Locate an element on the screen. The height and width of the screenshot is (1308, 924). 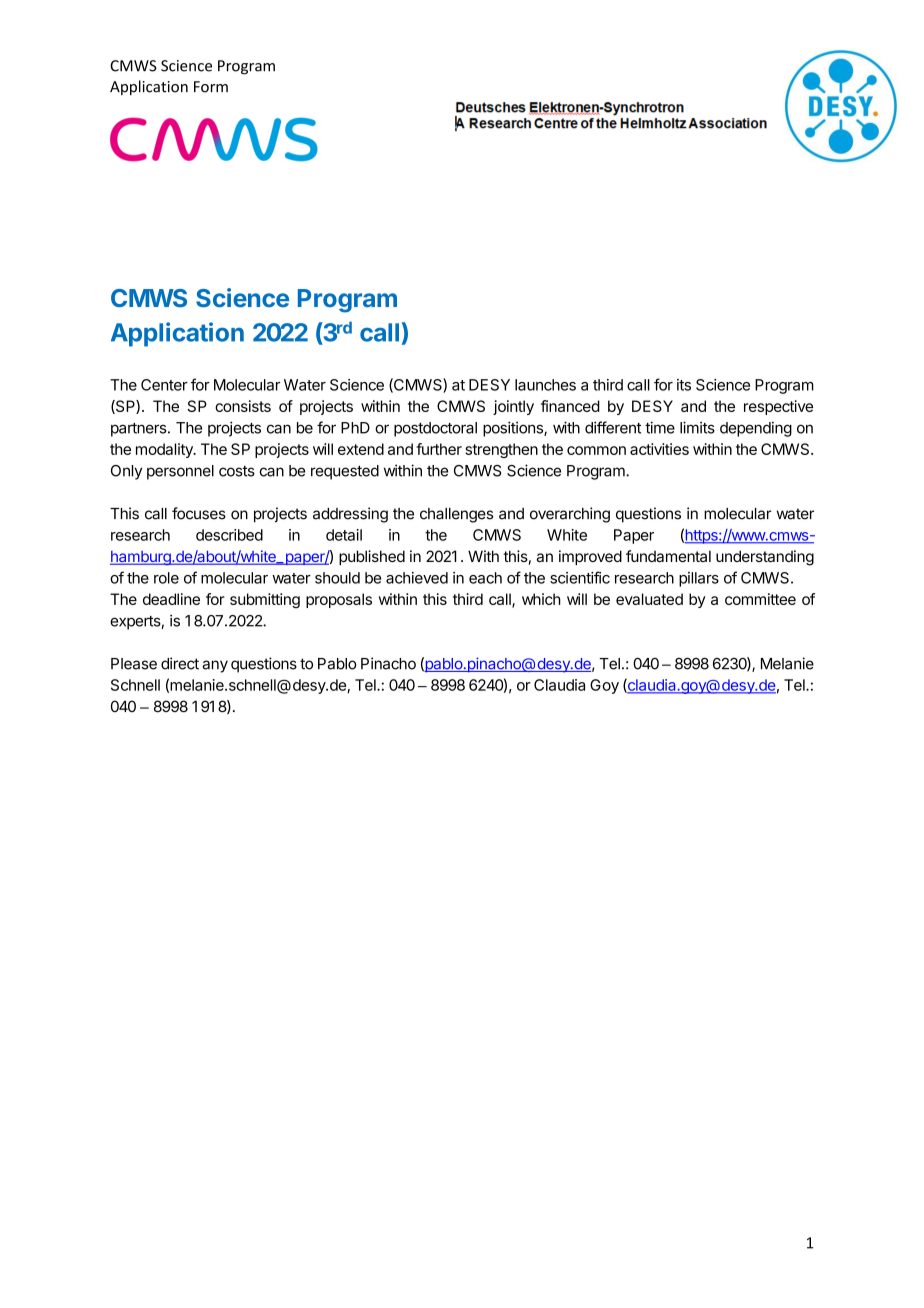
any is located at coordinates (215, 666).
